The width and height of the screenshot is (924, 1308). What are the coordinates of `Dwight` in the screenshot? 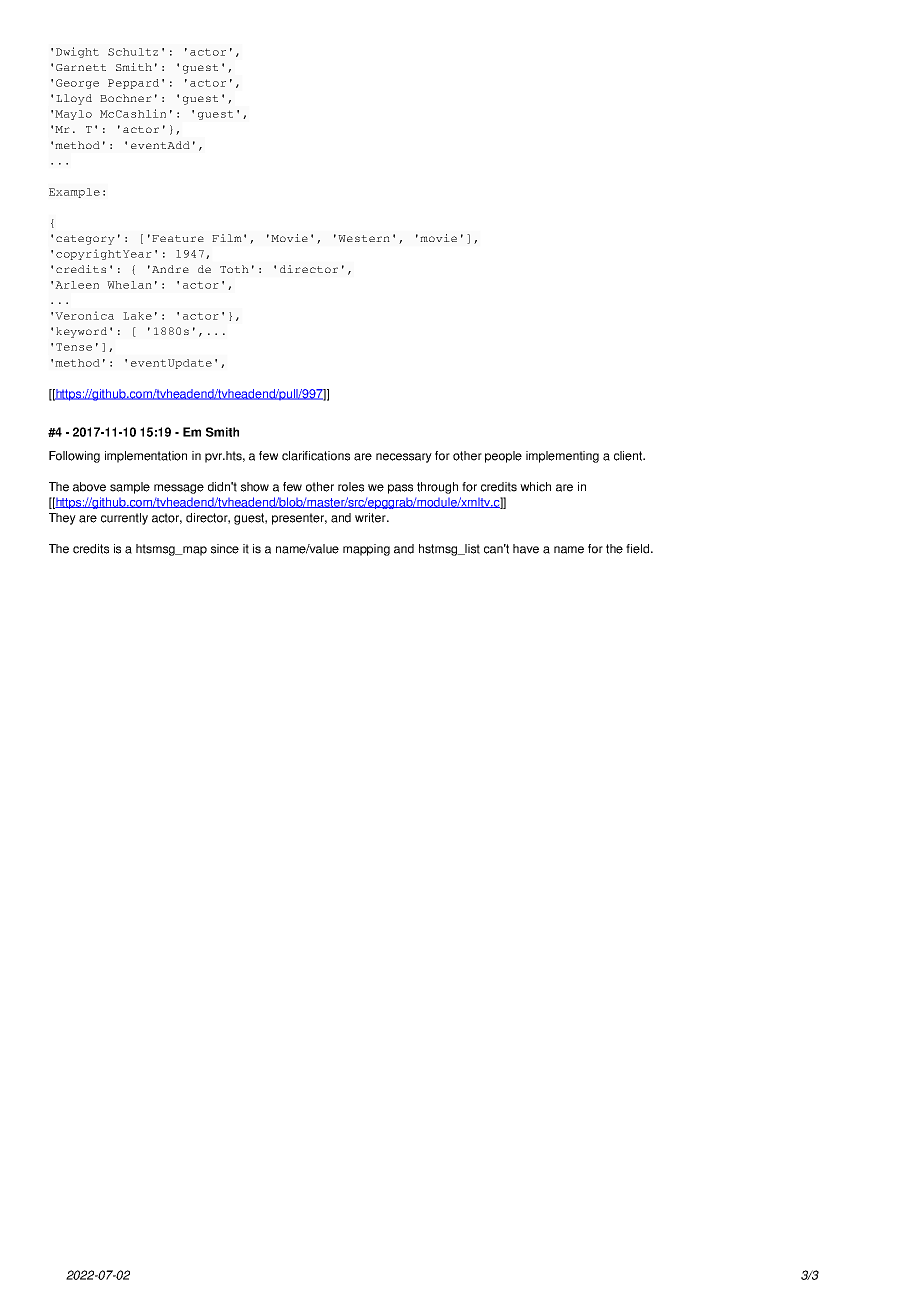 It's located at (77, 52).
